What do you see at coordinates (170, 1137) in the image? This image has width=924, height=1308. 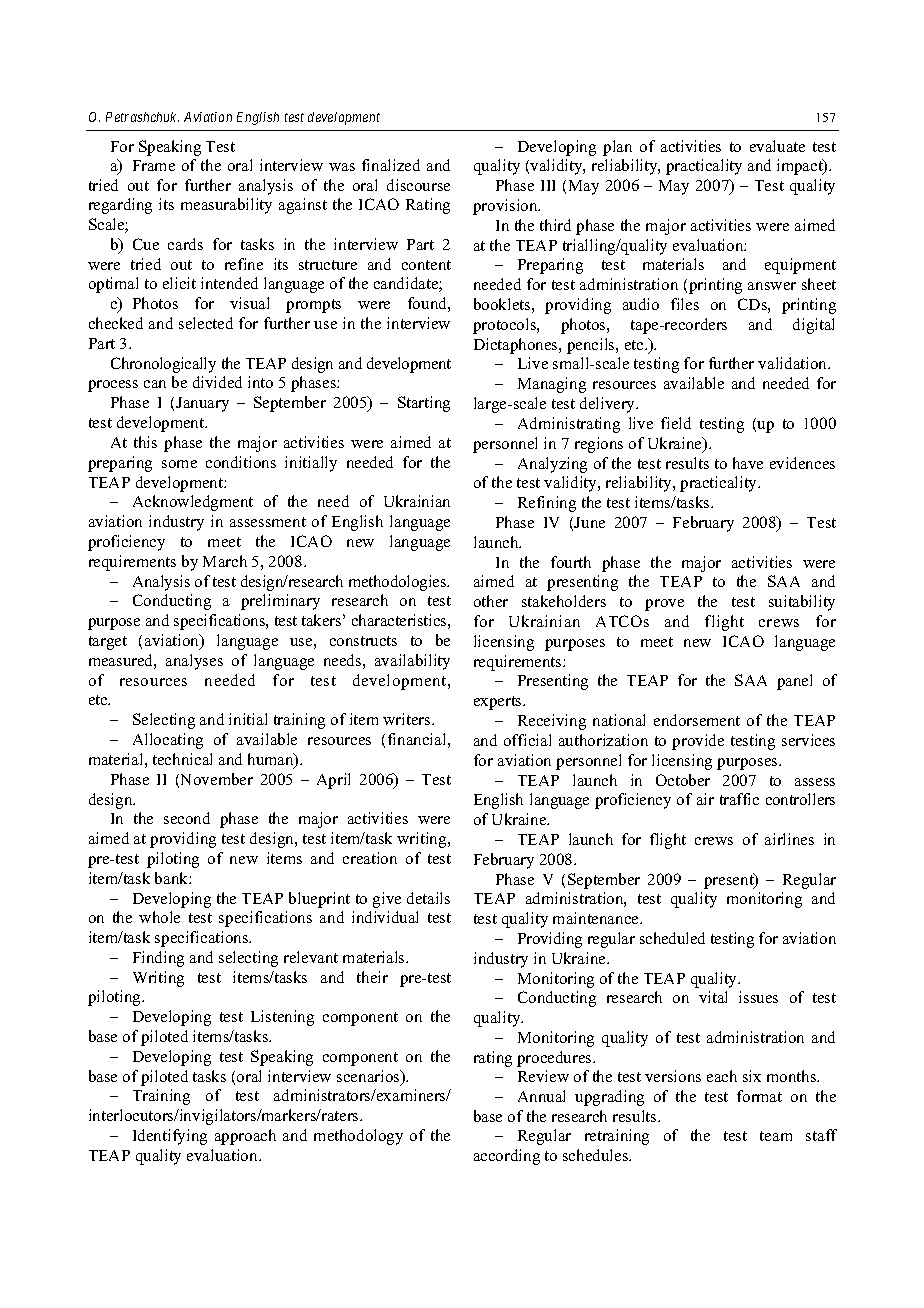 I see `Identifying` at bounding box center [170, 1137].
